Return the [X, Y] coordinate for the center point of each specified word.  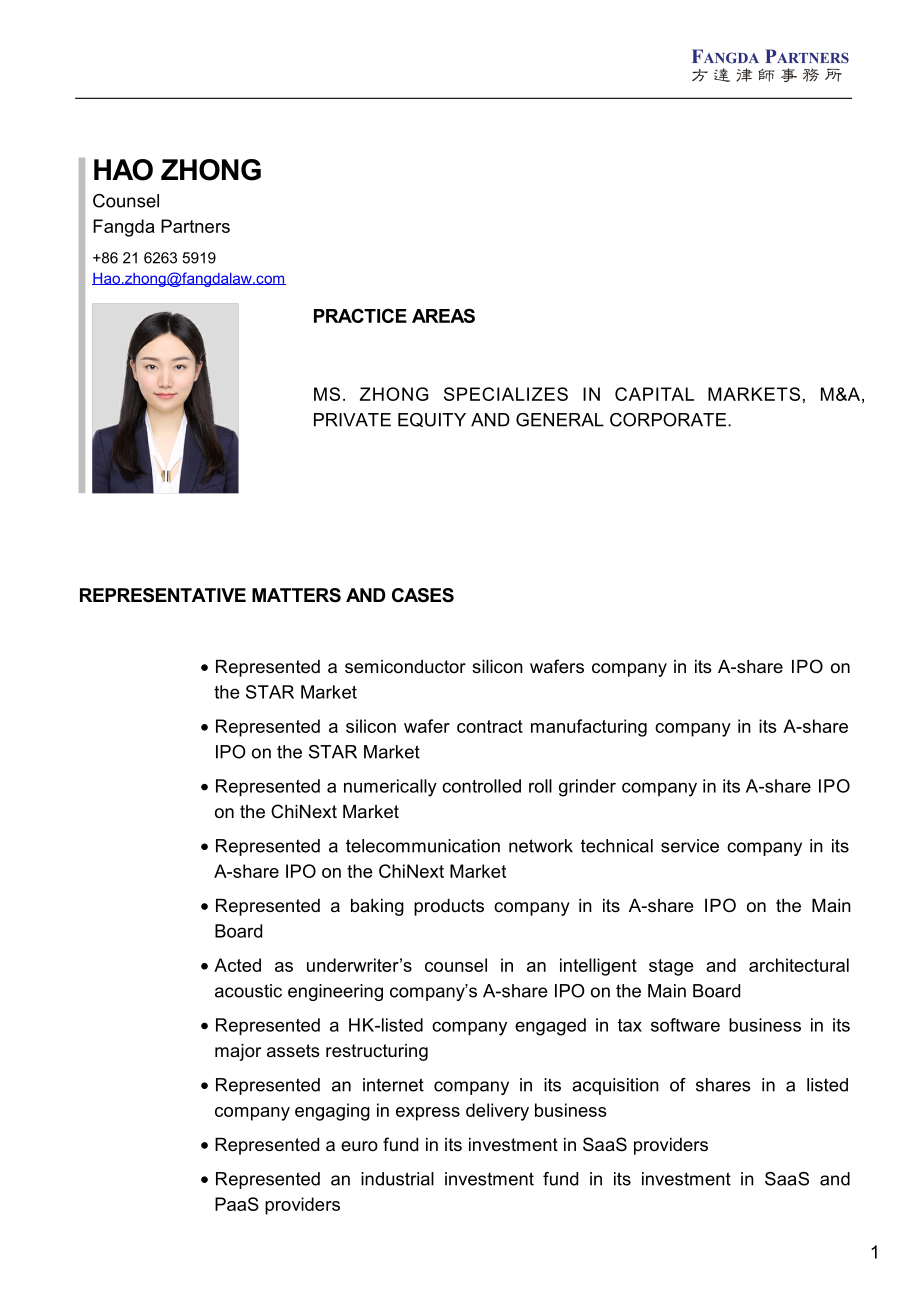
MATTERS [296, 595]
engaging [332, 1112]
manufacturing [589, 728]
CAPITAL [654, 394]
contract [490, 726]
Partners [195, 226]
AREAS [443, 315]
